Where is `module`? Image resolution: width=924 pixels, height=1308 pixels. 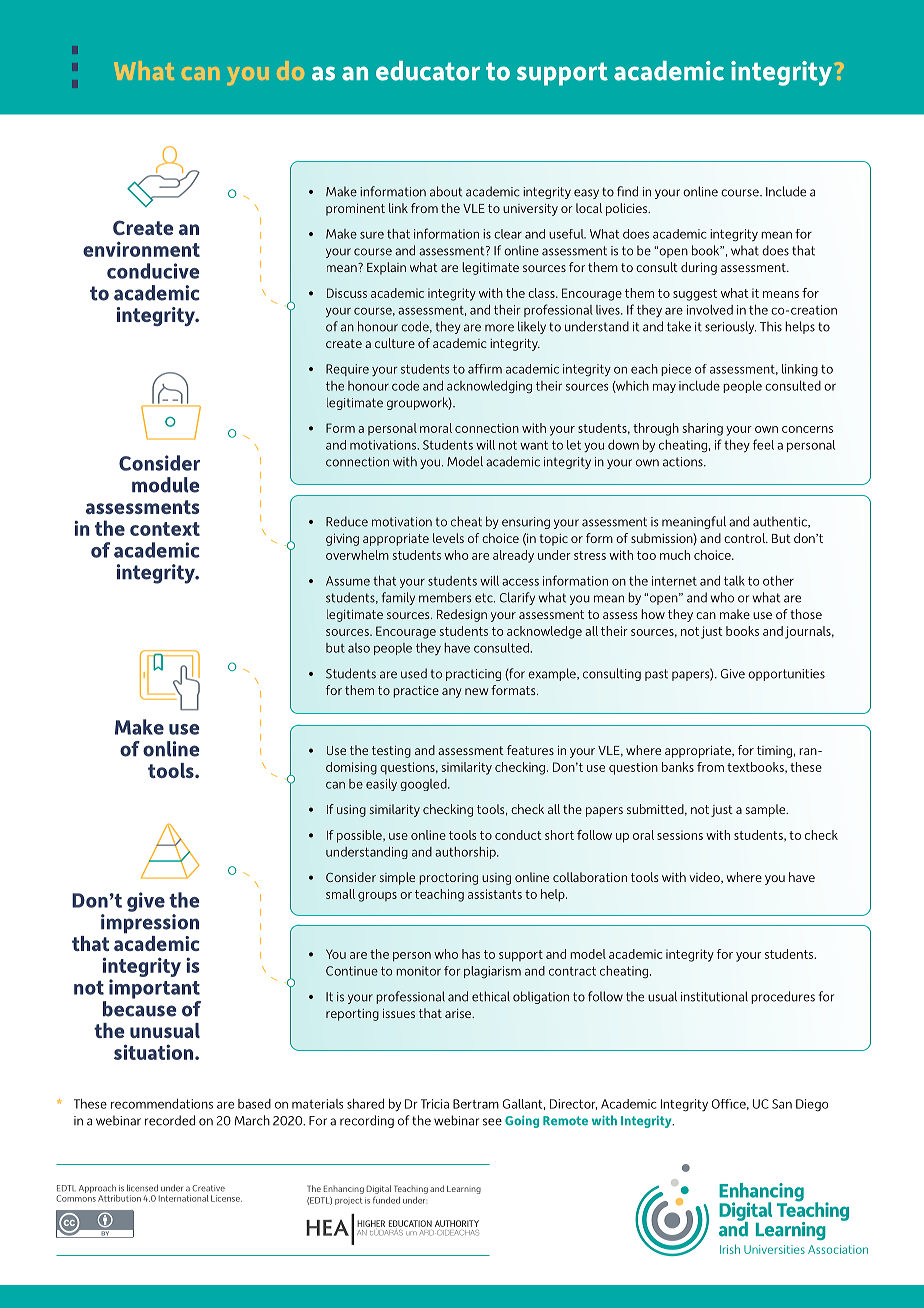
module is located at coordinates (165, 485).
